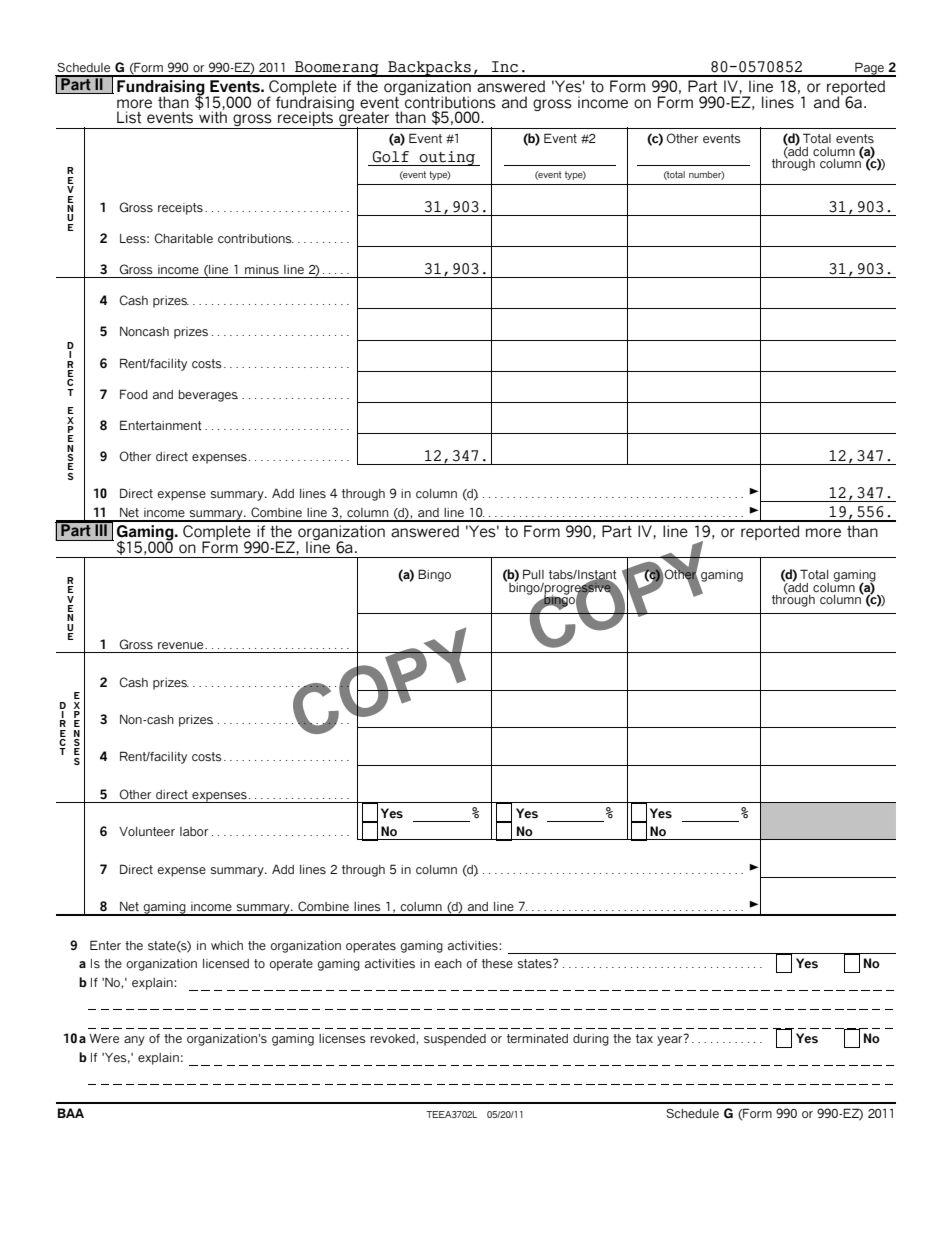  I want to click on these, so click(497, 963).
